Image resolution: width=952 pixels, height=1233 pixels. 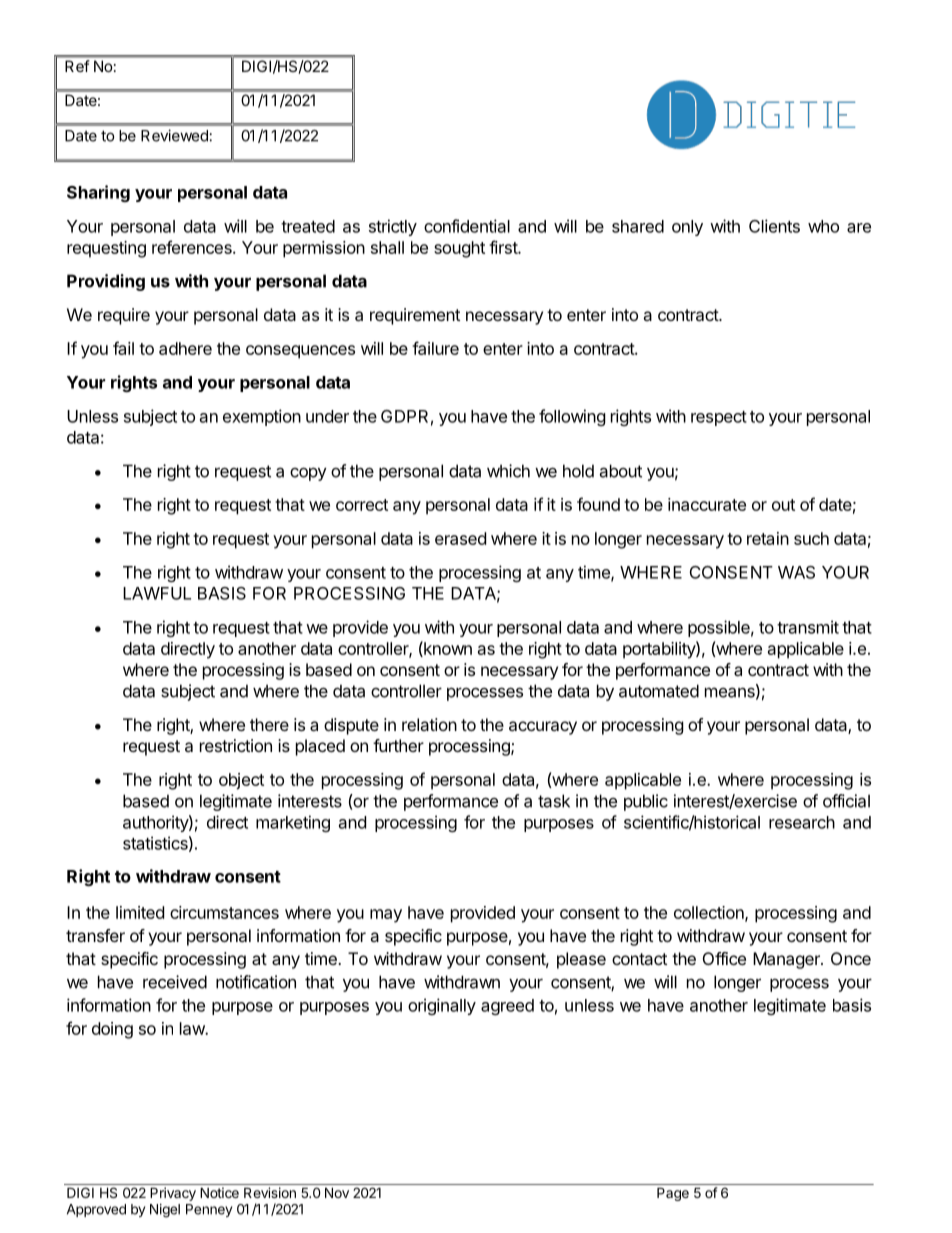 I want to click on relation, so click(x=429, y=724).
